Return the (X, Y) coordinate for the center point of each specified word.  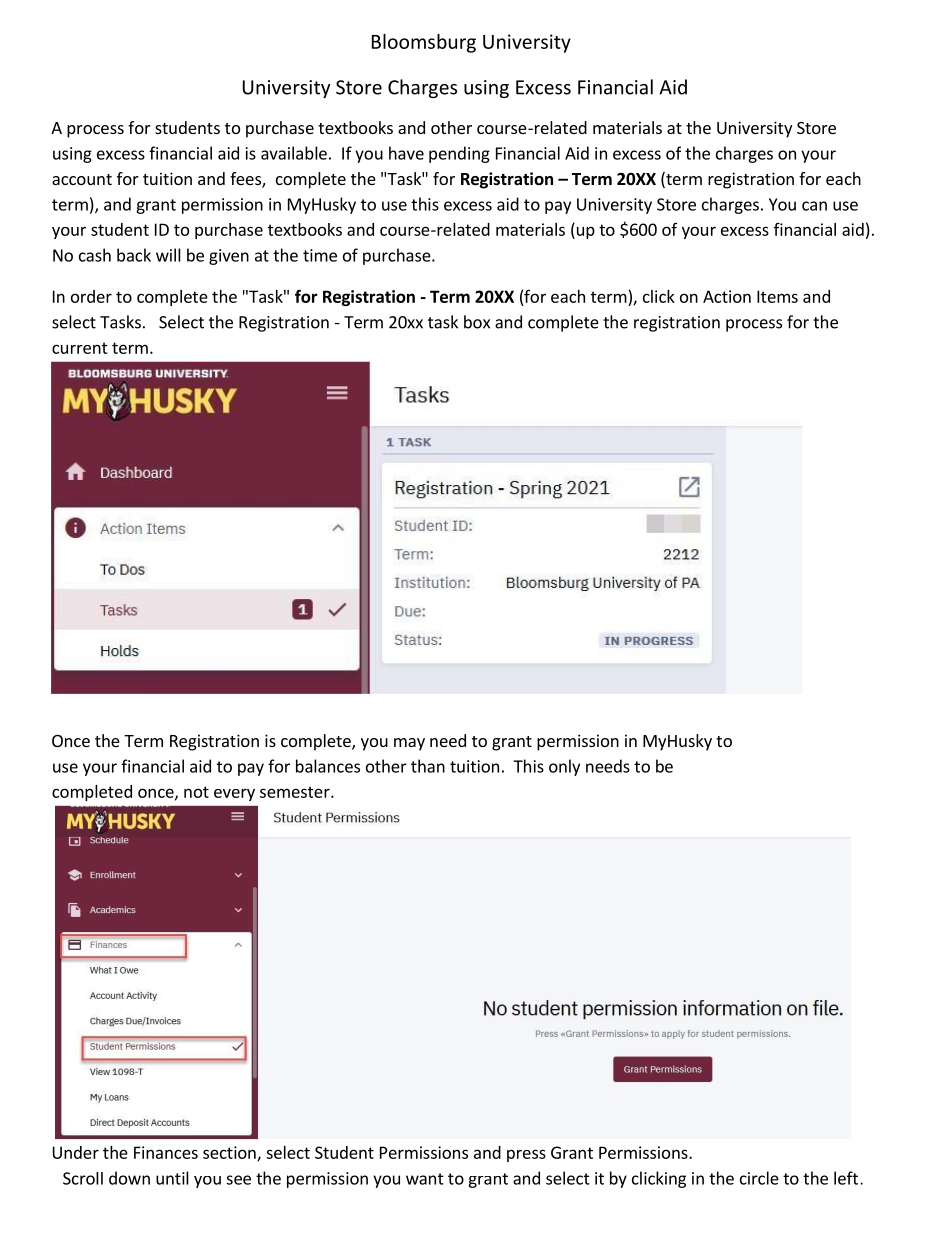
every (234, 794)
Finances (166, 1152)
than (428, 766)
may (409, 744)
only (564, 767)
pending (459, 154)
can (814, 206)
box (477, 322)
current (80, 348)
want (425, 1179)
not (196, 792)
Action (727, 296)
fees (246, 180)
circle (759, 1178)
